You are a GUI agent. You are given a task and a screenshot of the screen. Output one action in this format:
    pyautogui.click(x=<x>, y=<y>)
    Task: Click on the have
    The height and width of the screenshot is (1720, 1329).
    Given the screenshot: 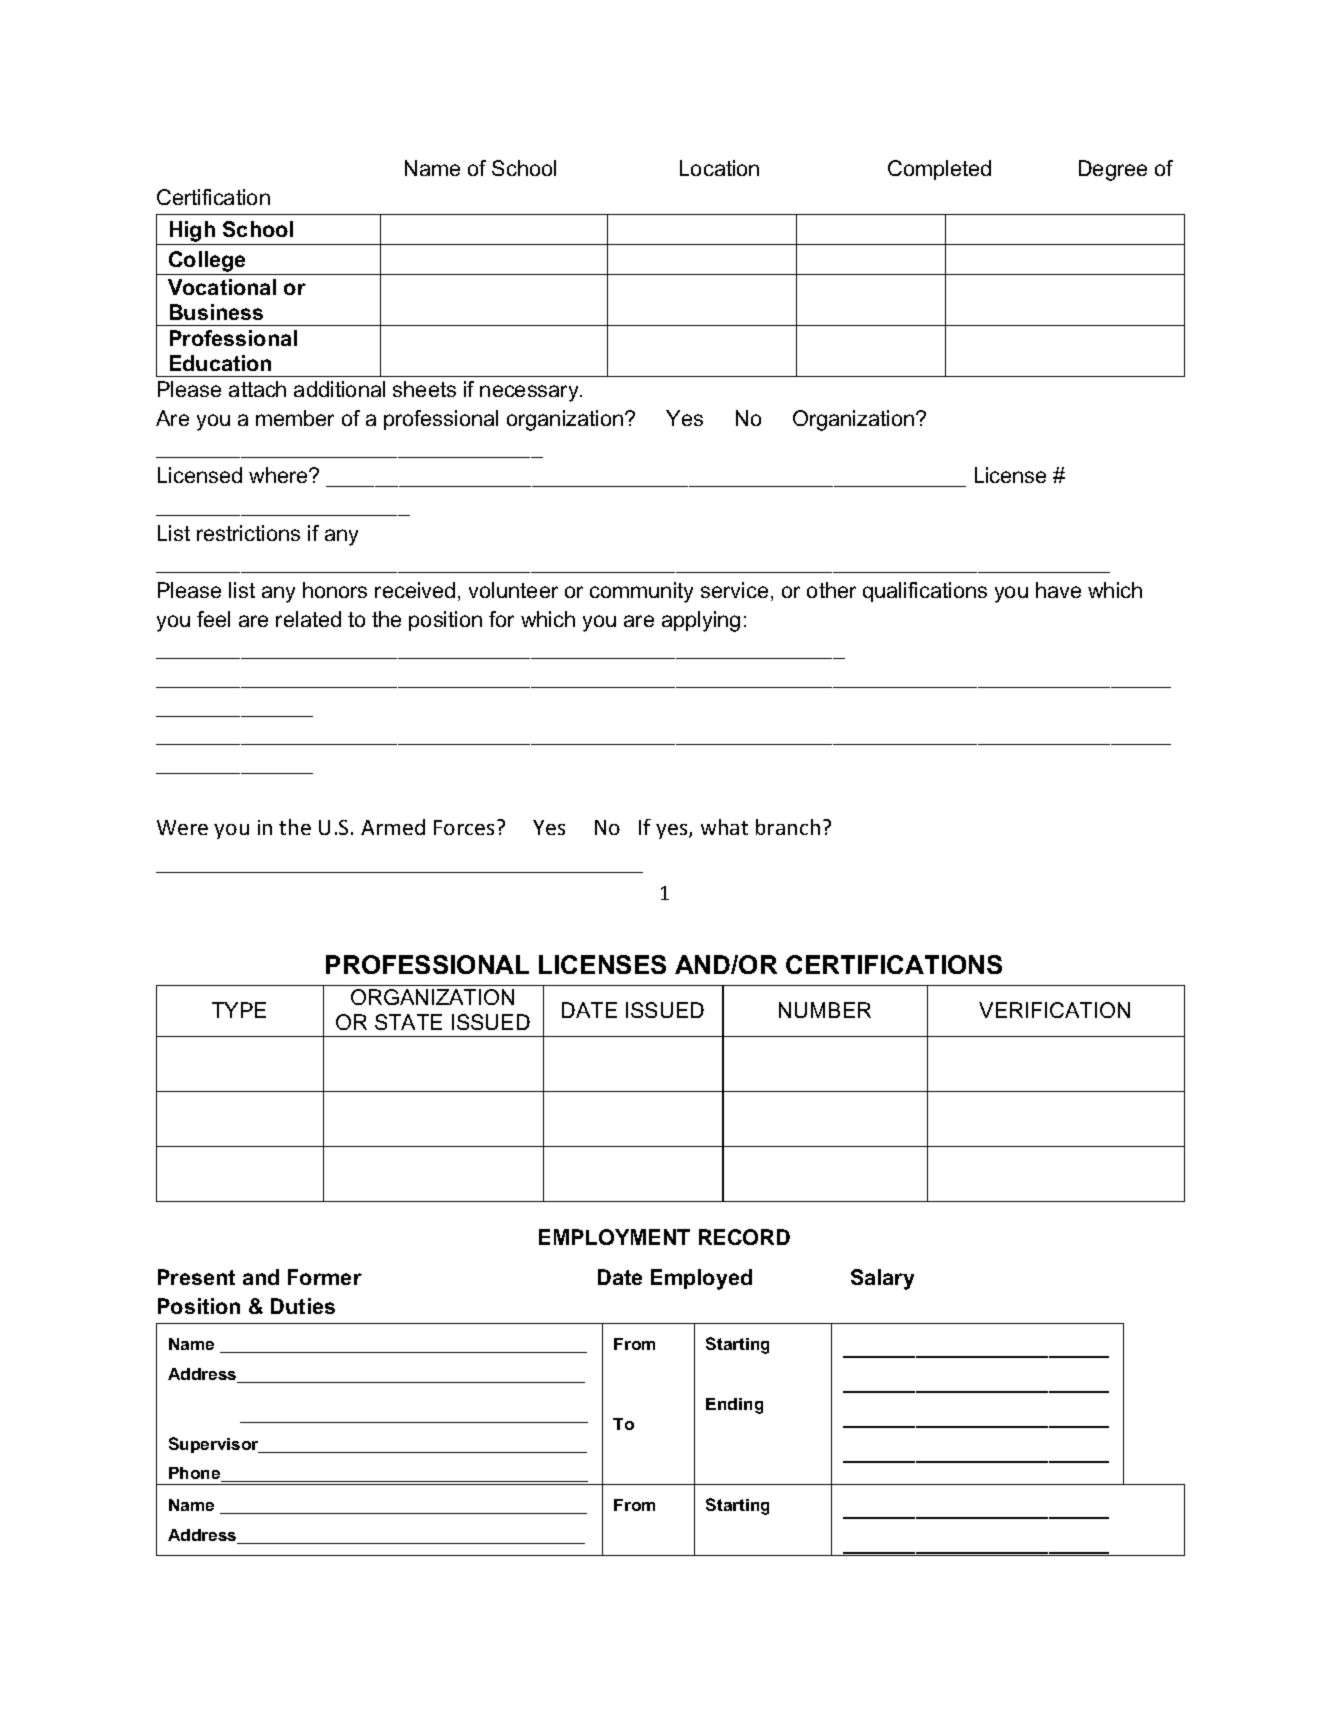 What is the action you would take?
    pyautogui.click(x=1058, y=590)
